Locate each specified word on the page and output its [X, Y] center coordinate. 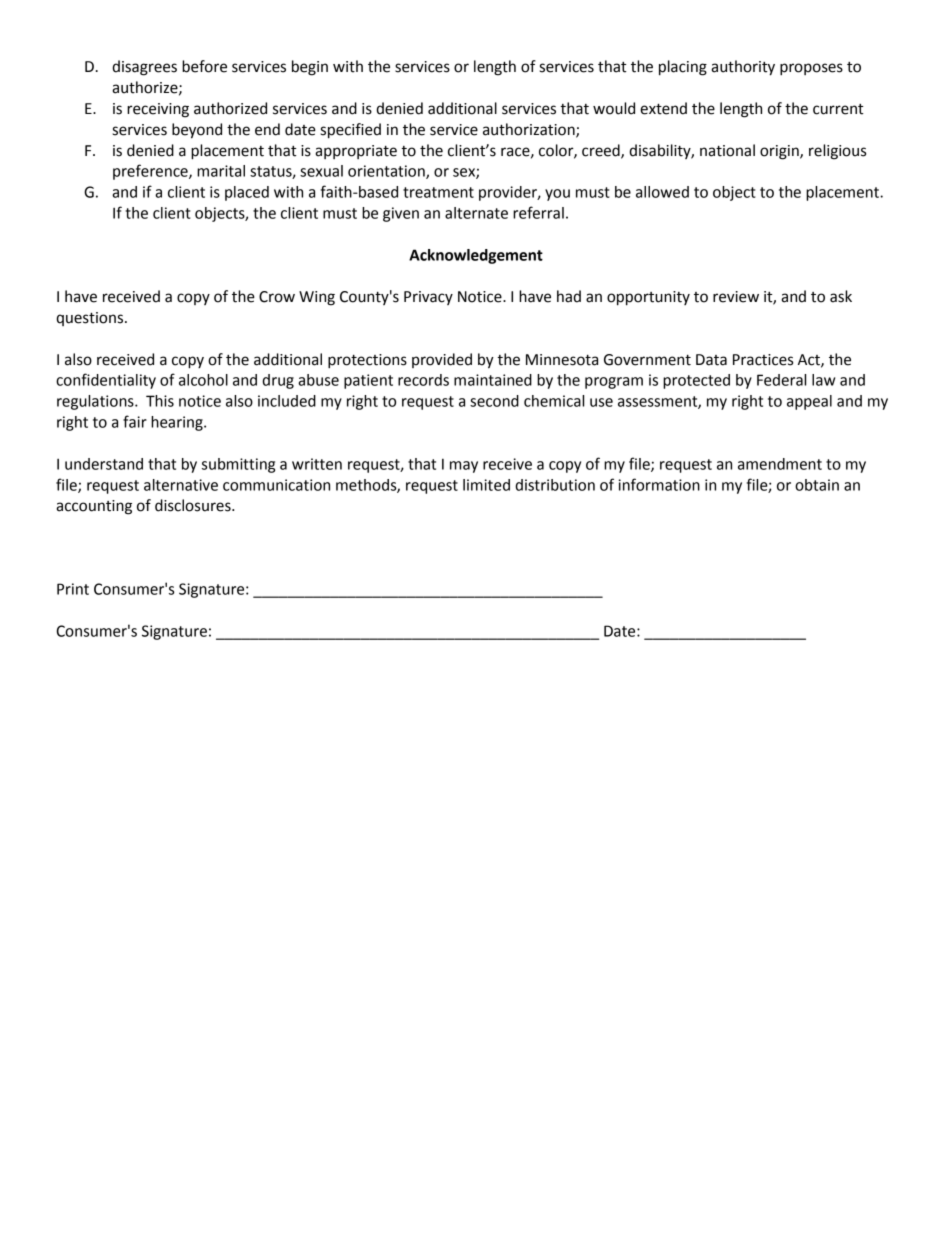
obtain [817, 485]
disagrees [144, 68]
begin [310, 68]
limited [486, 485]
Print [73, 589]
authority [743, 68]
